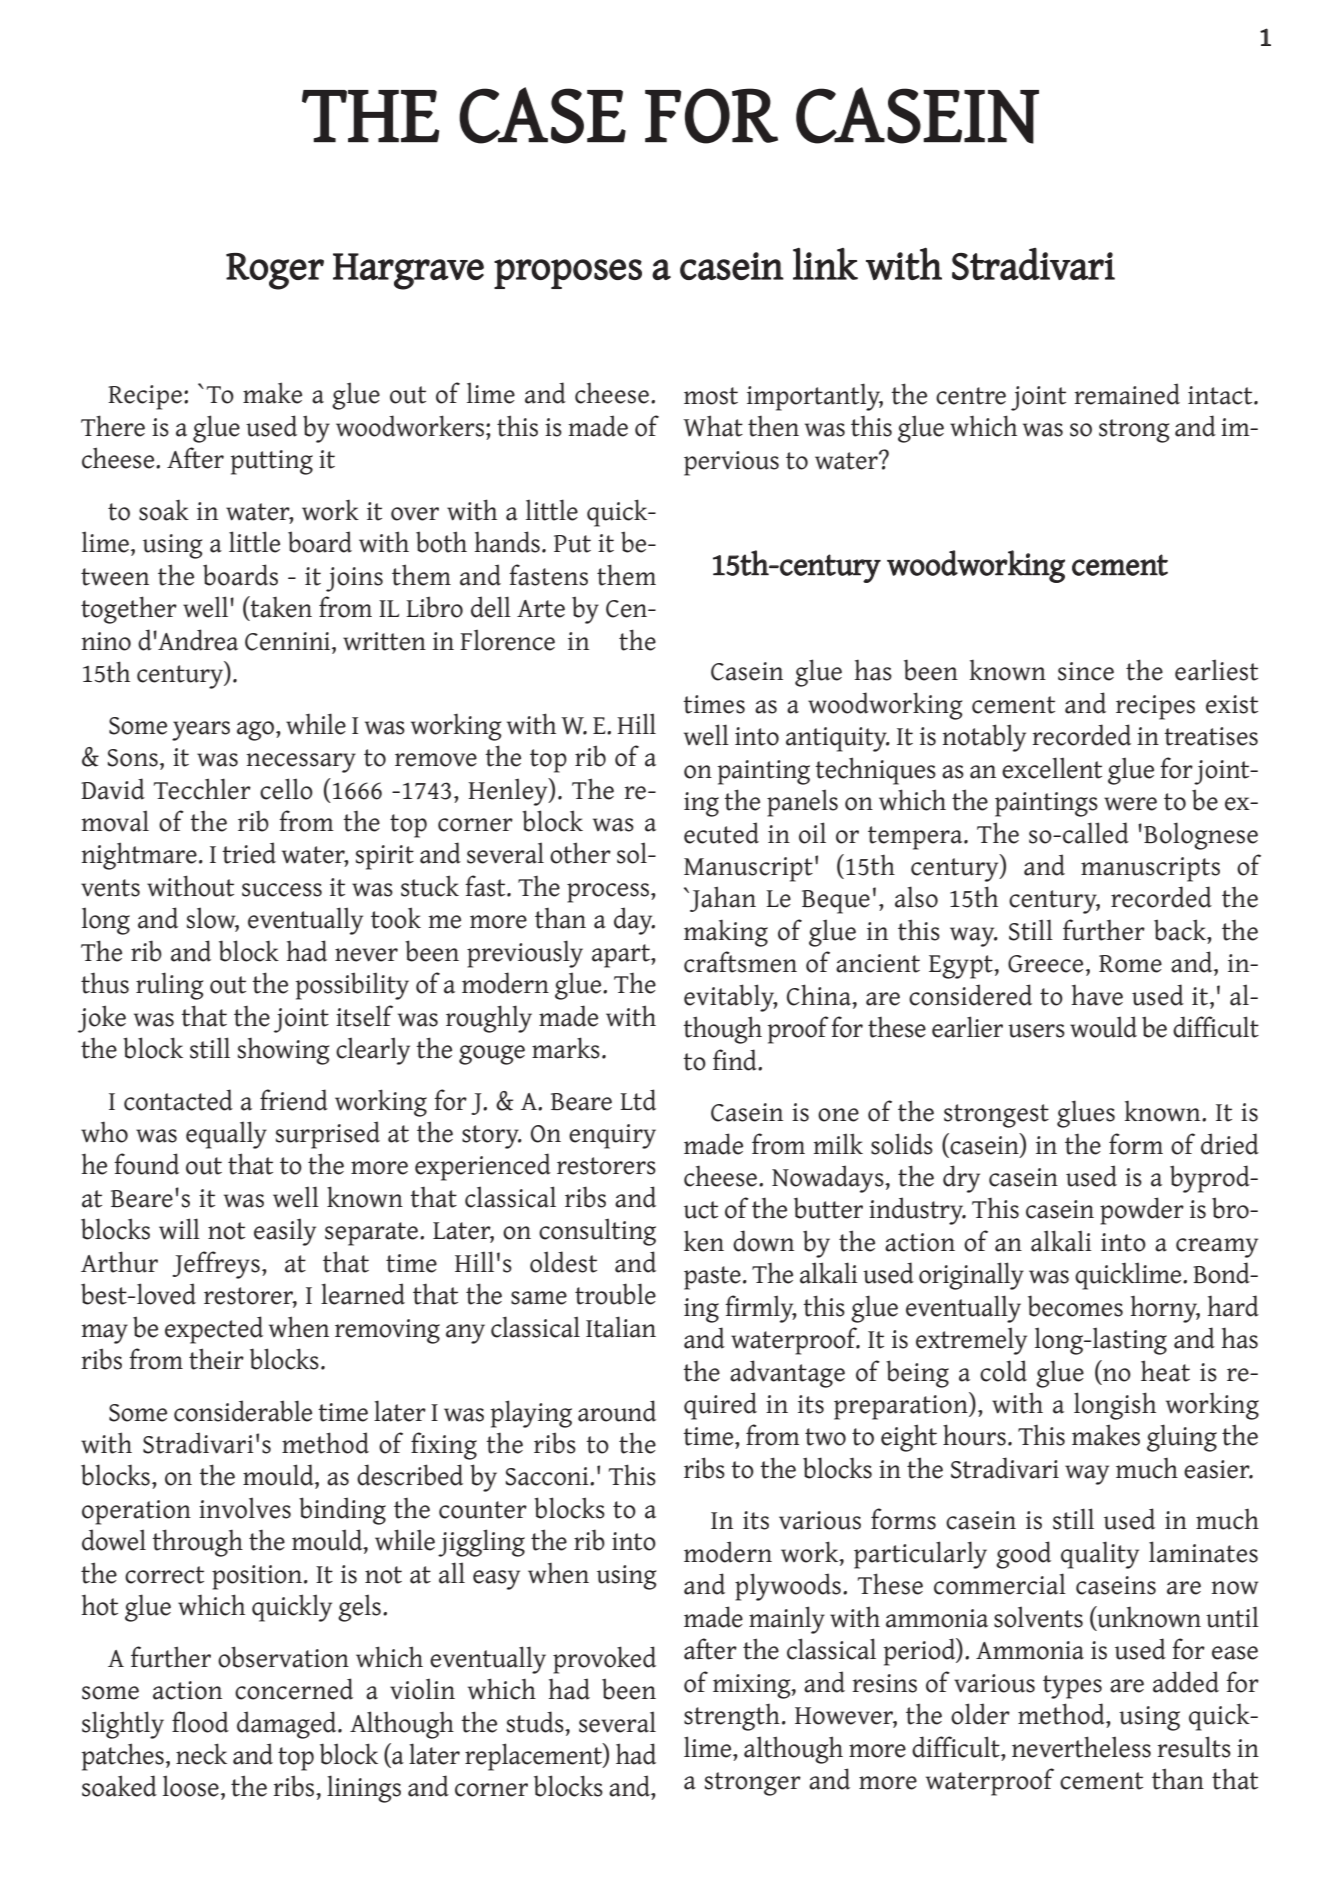 This screenshot has height=1896, width=1340. I want to click on contacted, so click(178, 1100).
